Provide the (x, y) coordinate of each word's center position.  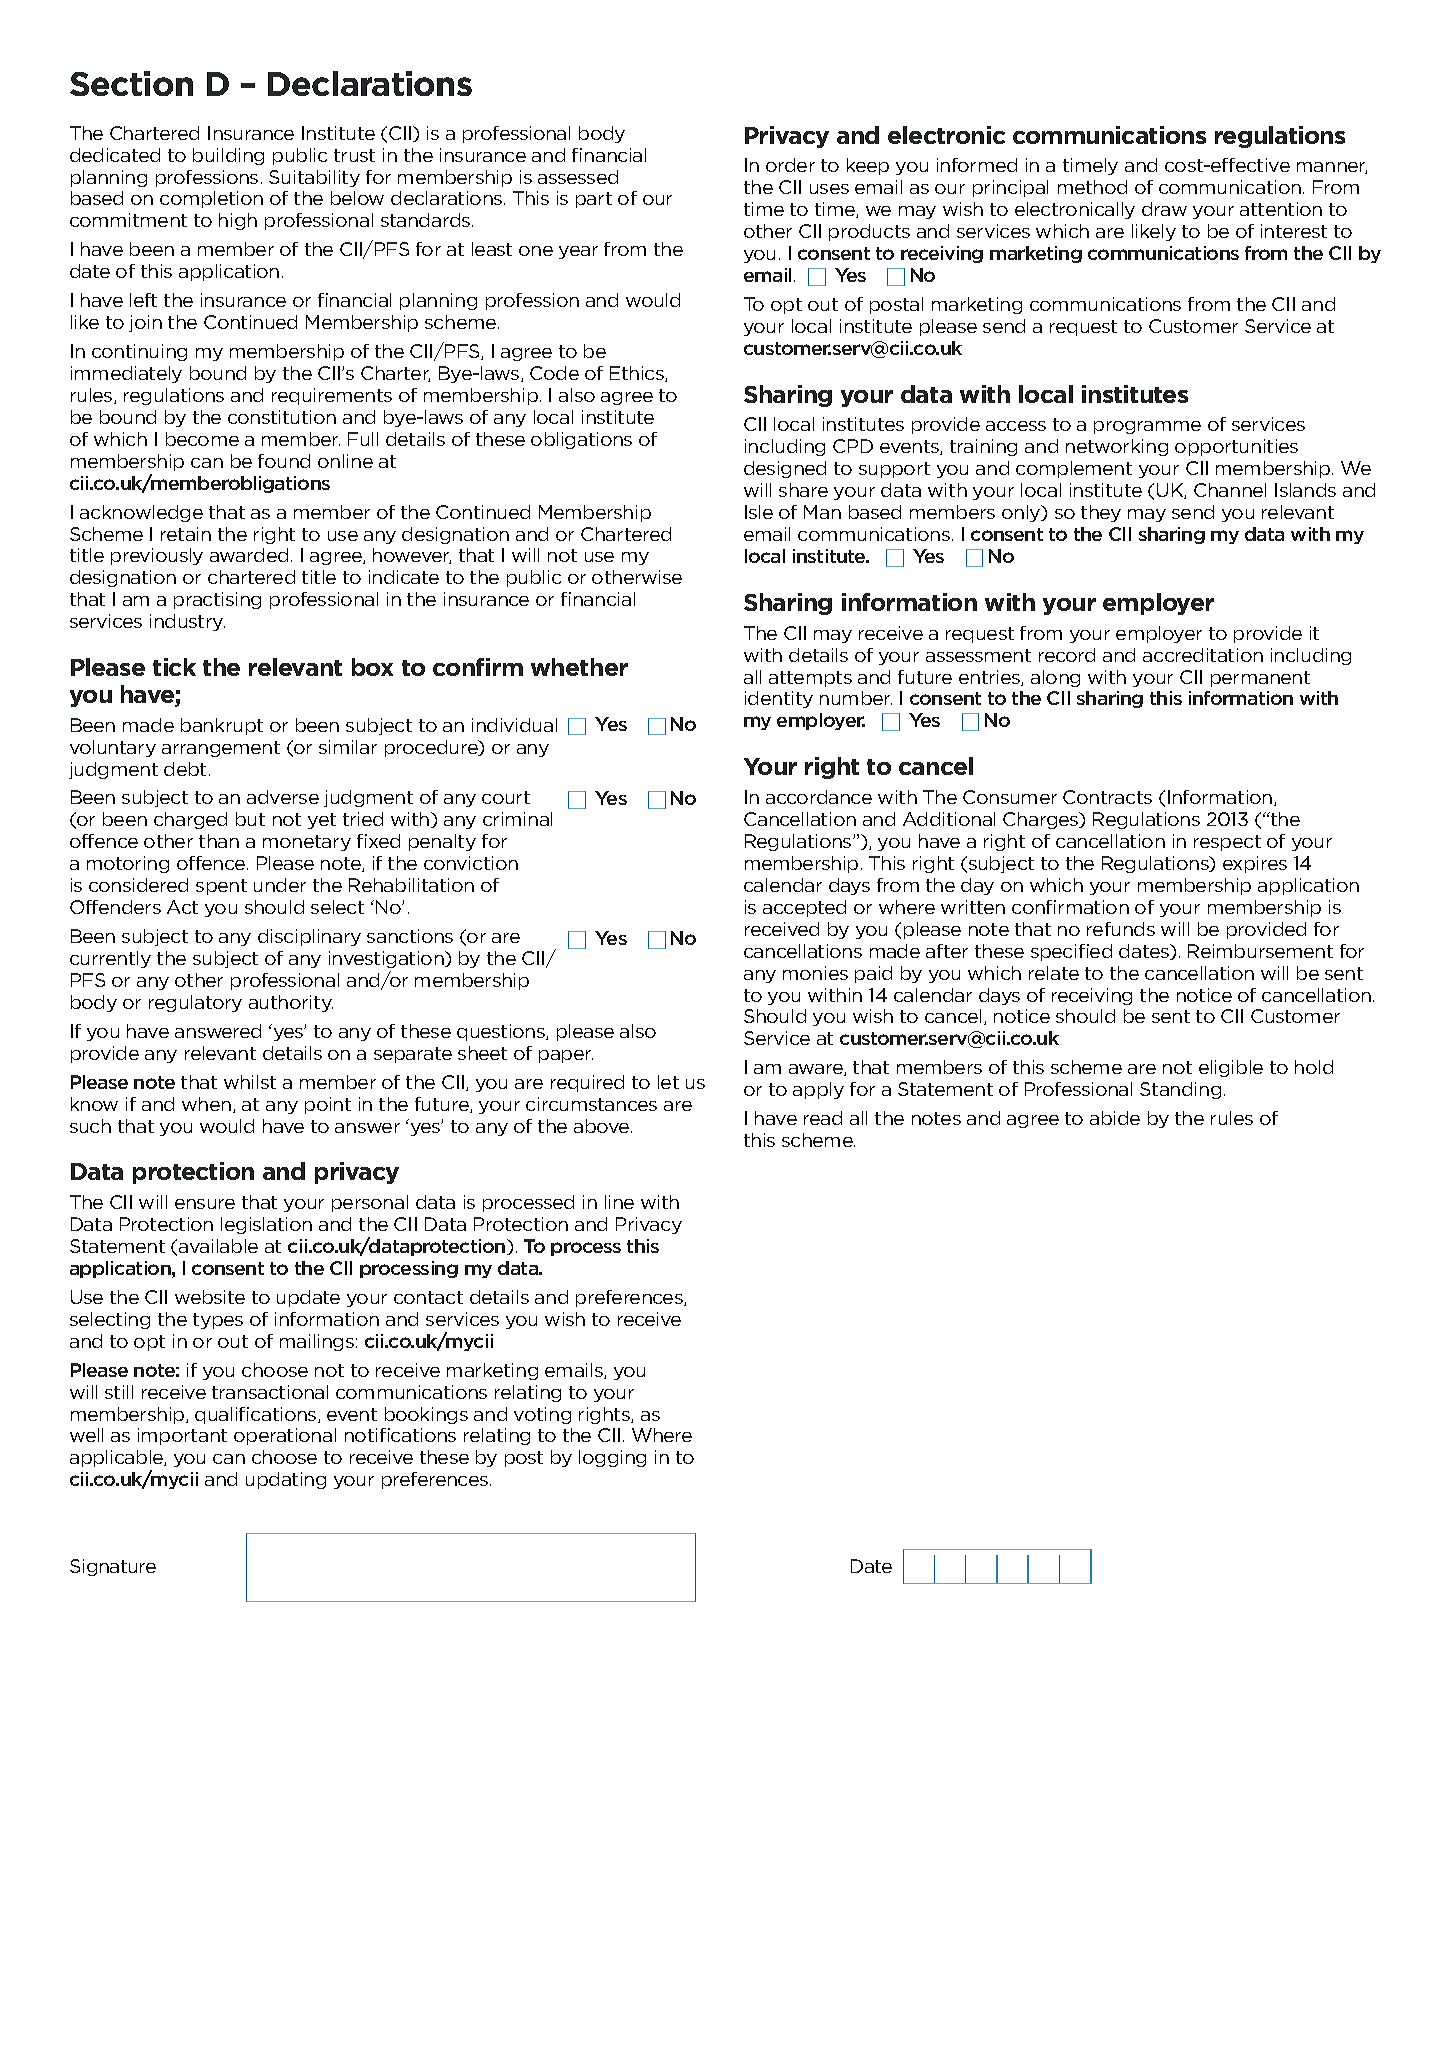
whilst (250, 1082)
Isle (759, 512)
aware (817, 1070)
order (790, 165)
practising (217, 600)
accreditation (1203, 655)
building (228, 156)
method (1092, 187)
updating (286, 1480)
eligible (1231, 1068)
